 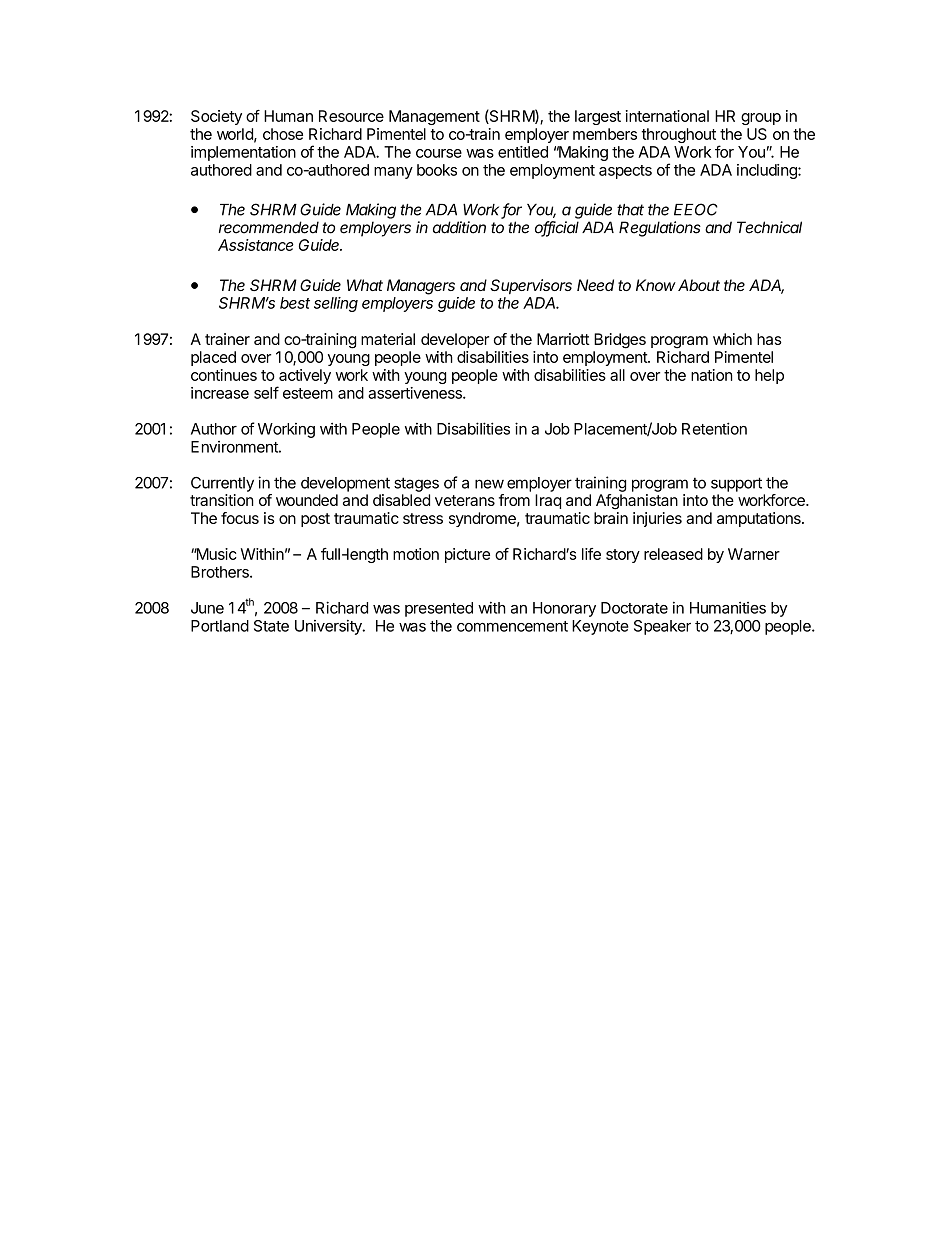 What do you see at coordinates (699, 285) in the page?
I see `About` at bounding box center [699, 285].
